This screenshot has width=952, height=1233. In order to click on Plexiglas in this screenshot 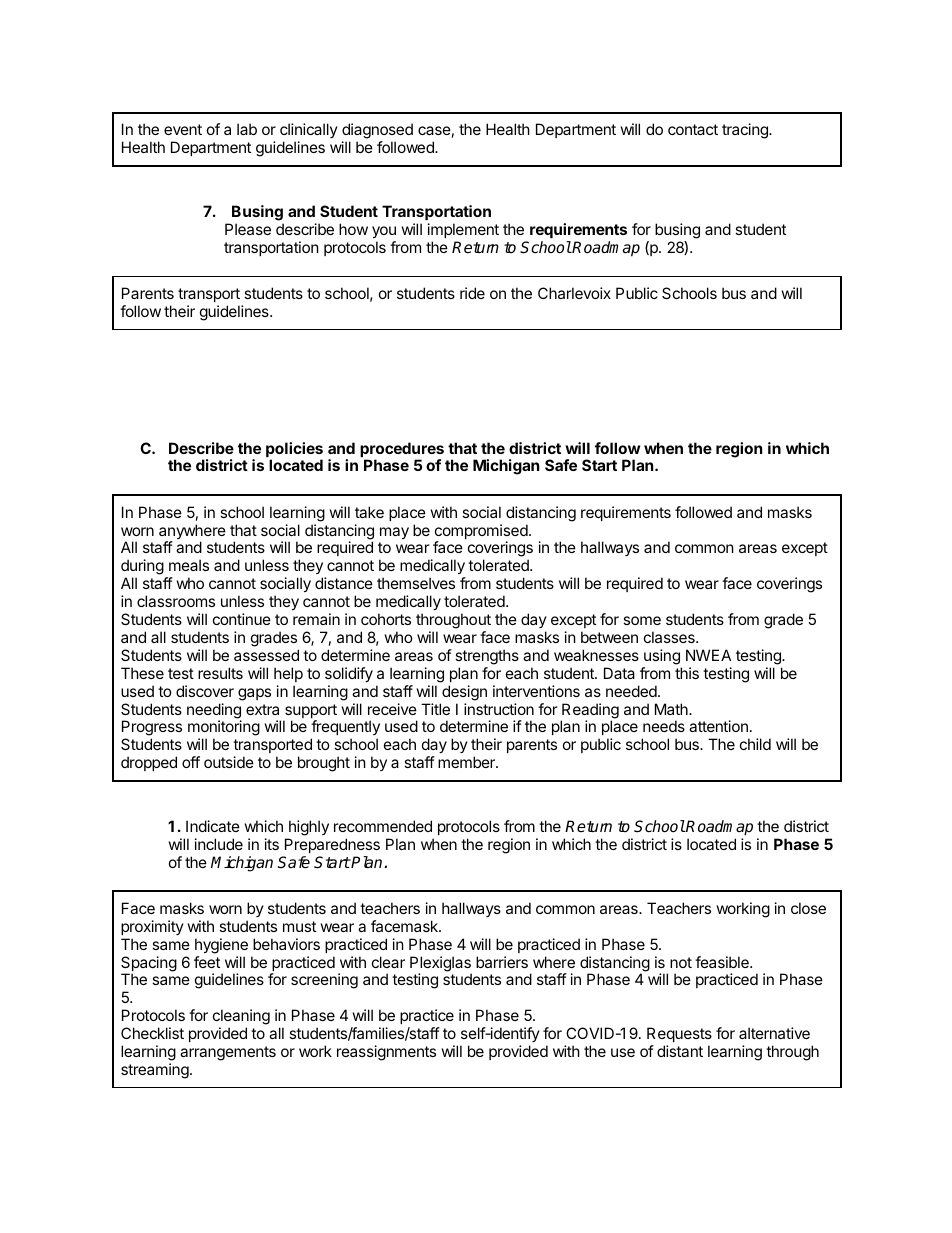, I will do `click(441, 965)`.
